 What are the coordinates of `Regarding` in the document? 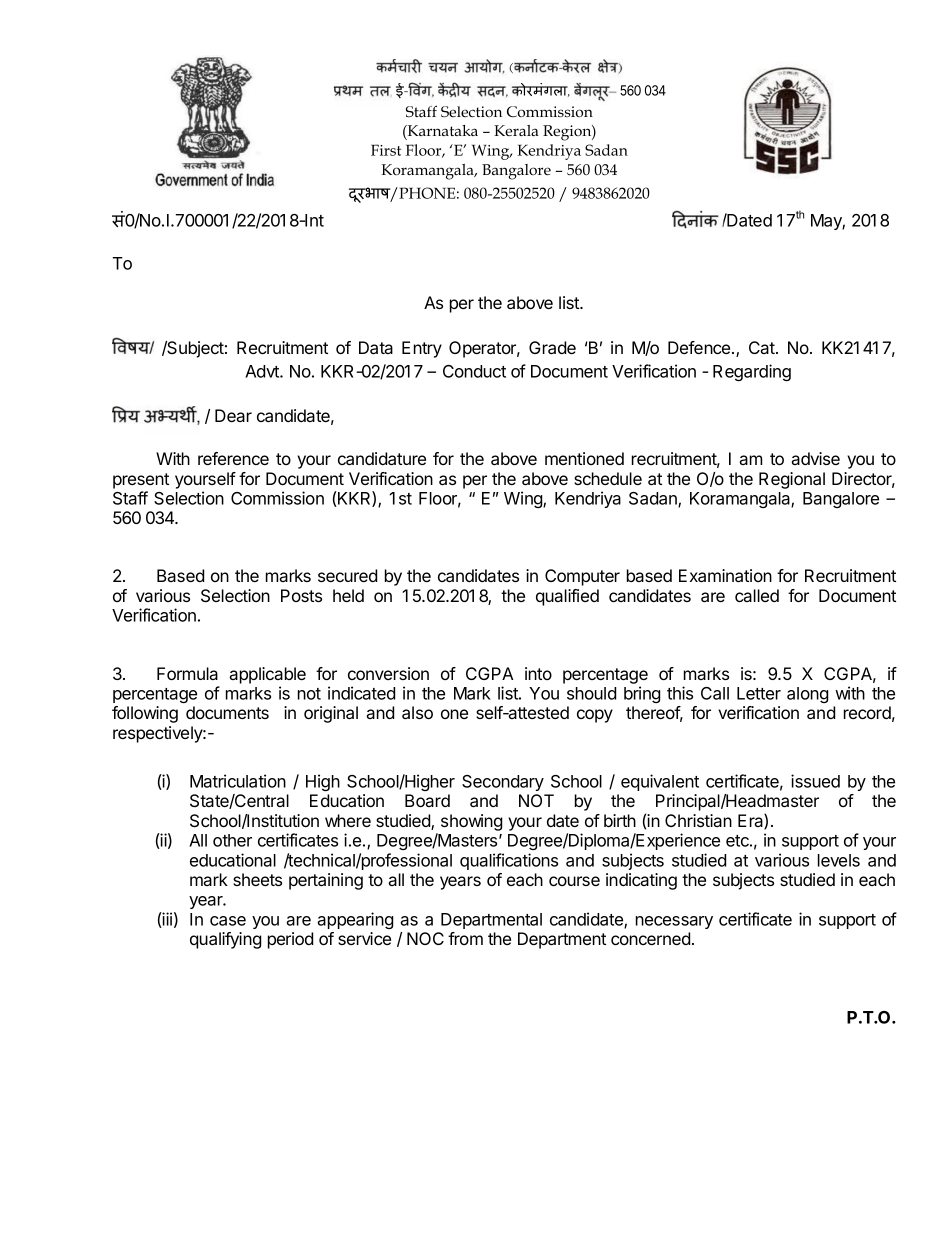 It's located at (752, 372).
